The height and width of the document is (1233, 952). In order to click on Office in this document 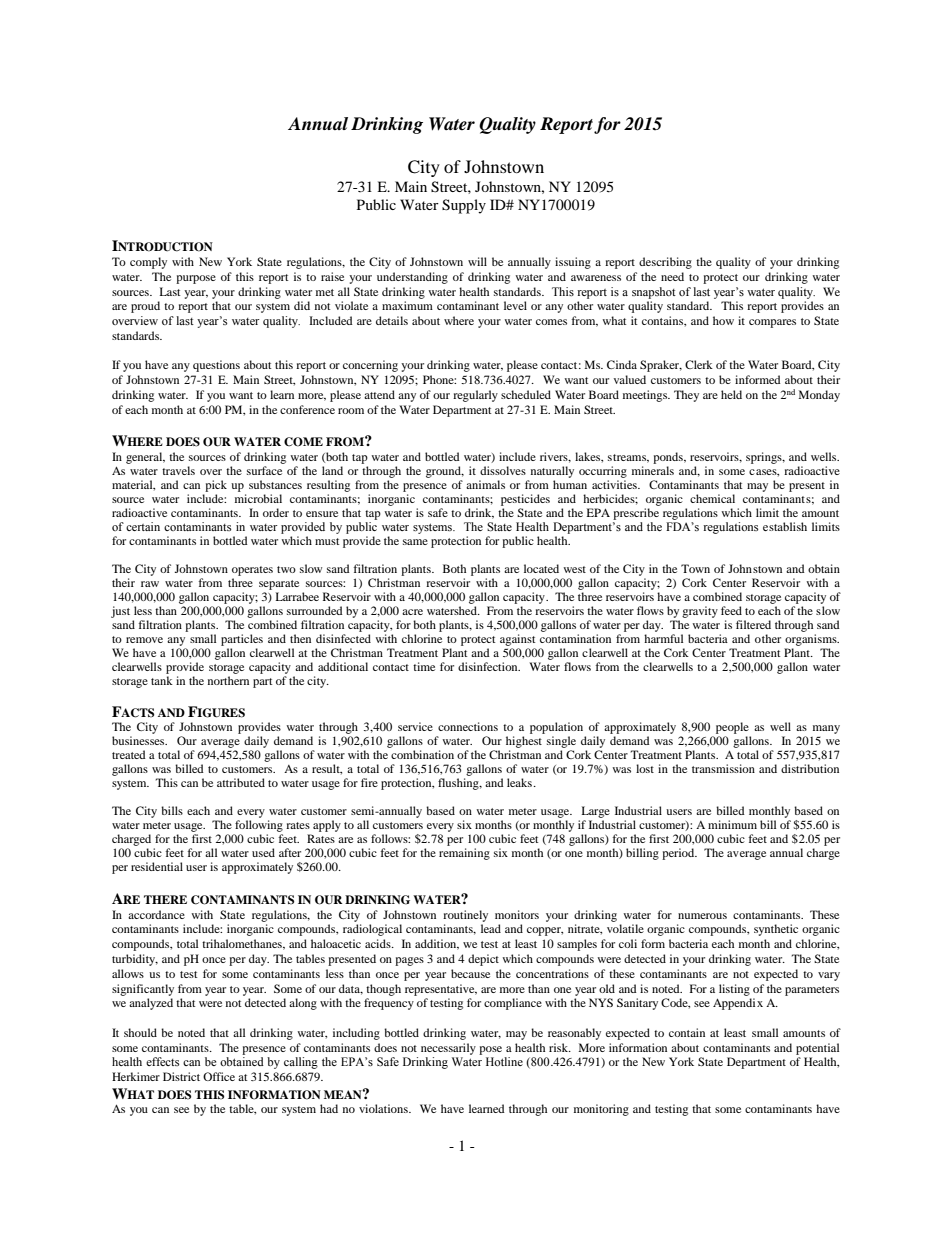, I will do `click(219, 1076)`.
